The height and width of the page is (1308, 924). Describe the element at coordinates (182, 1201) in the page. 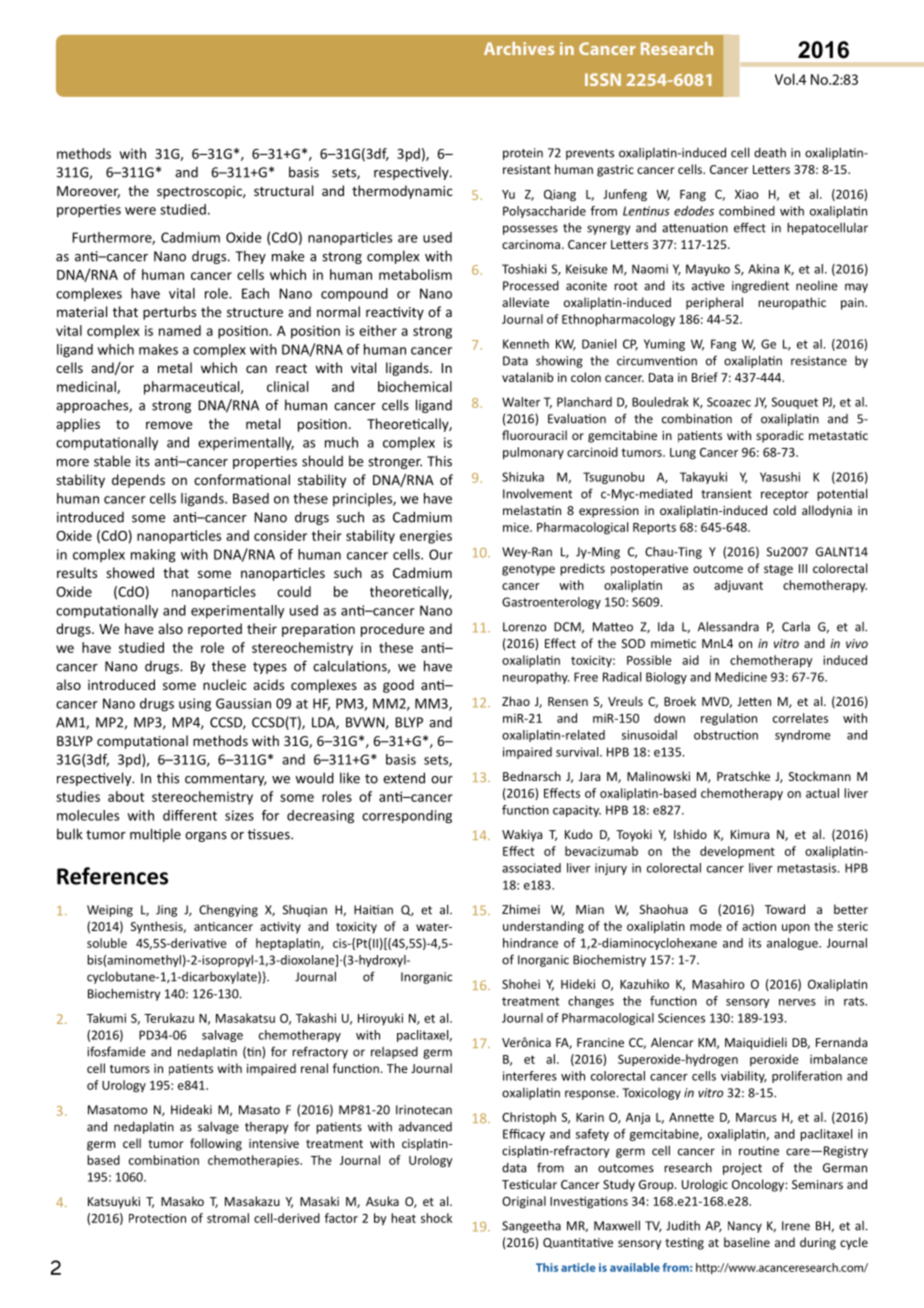

I see `Masako` at that location.
